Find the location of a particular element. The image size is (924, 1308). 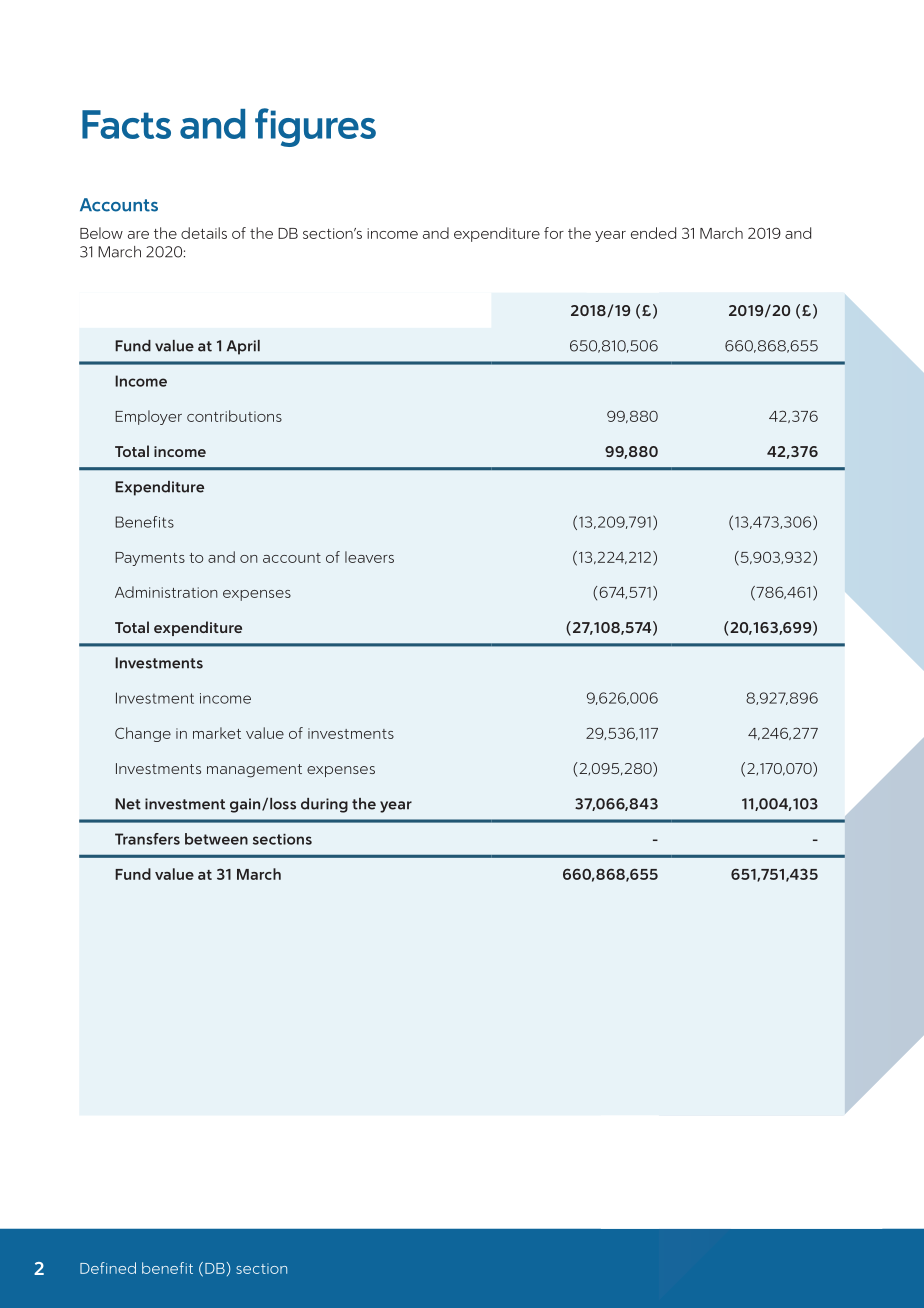

between is located at coordinates (216, 839).
